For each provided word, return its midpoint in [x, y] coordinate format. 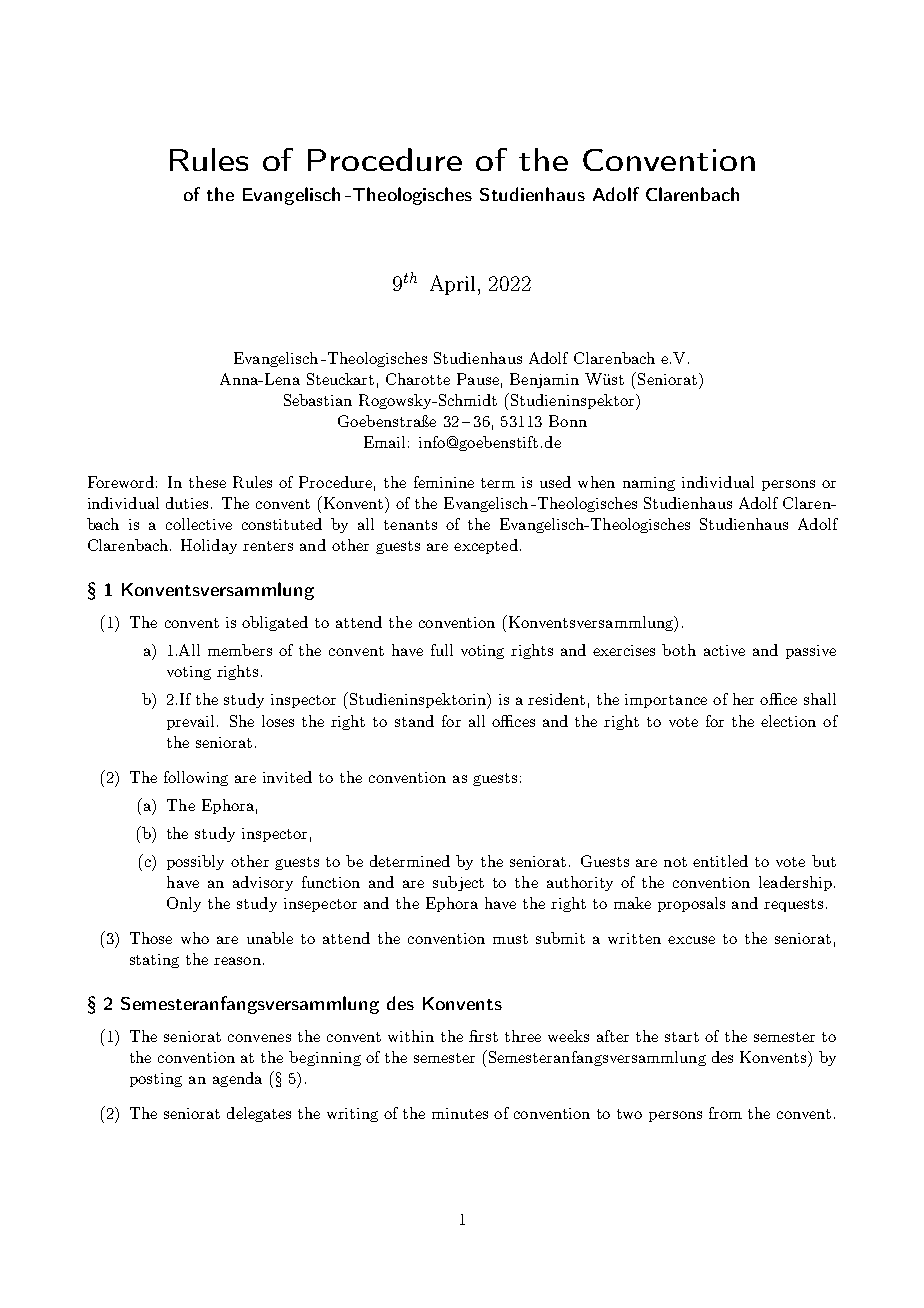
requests [793, 905]
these [207, 482]
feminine [444, 482]
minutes [460, 1113]
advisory [263, 883]
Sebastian [318, 400]
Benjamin [544, 380]
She [242, 721]
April [452, 285]
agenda [237, 1079]
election [788, 721]
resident [556, 699]
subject [458, 883]
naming [649, 484]
